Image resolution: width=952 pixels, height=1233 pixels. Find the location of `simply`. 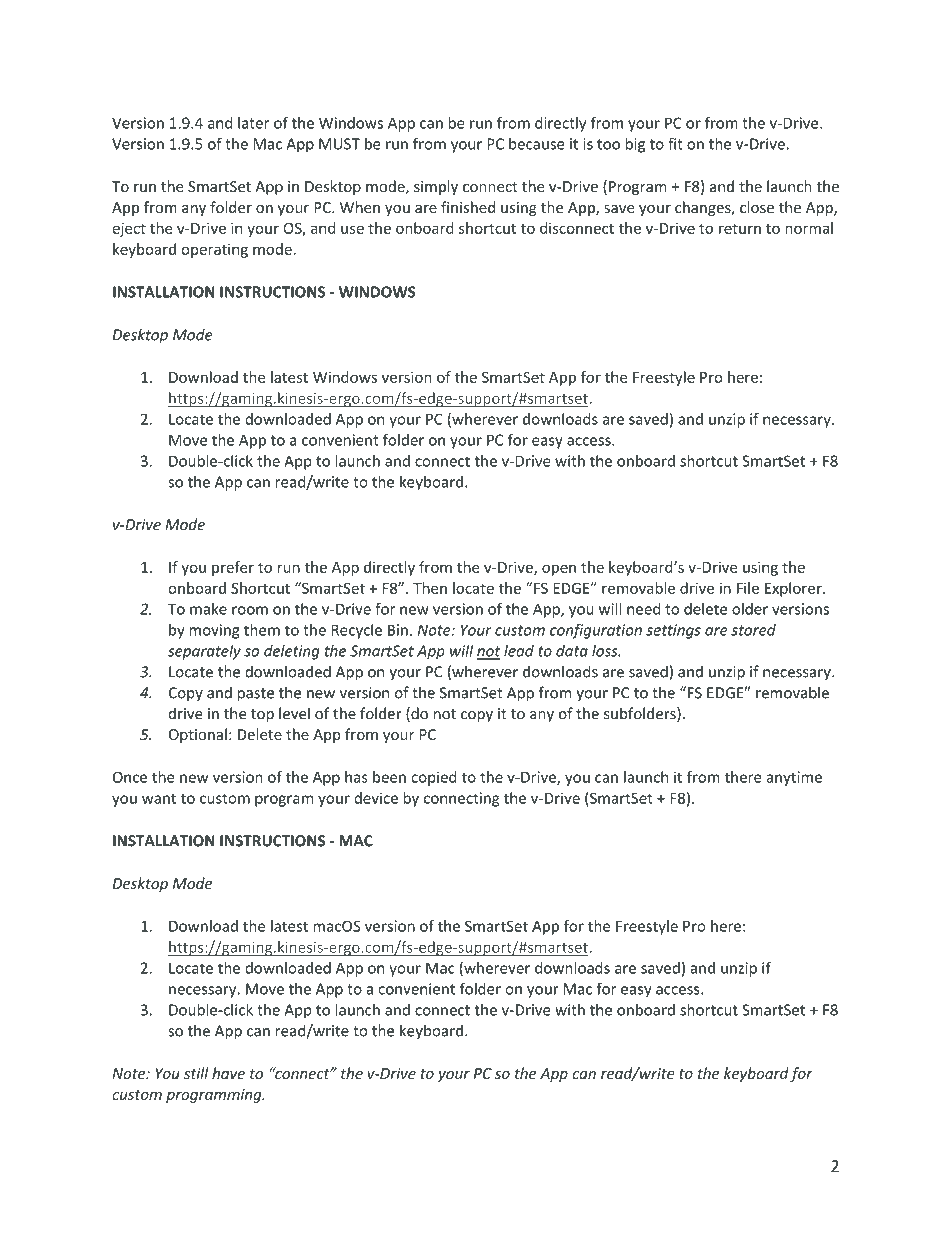

simply is located at coordinates (436, 187).
